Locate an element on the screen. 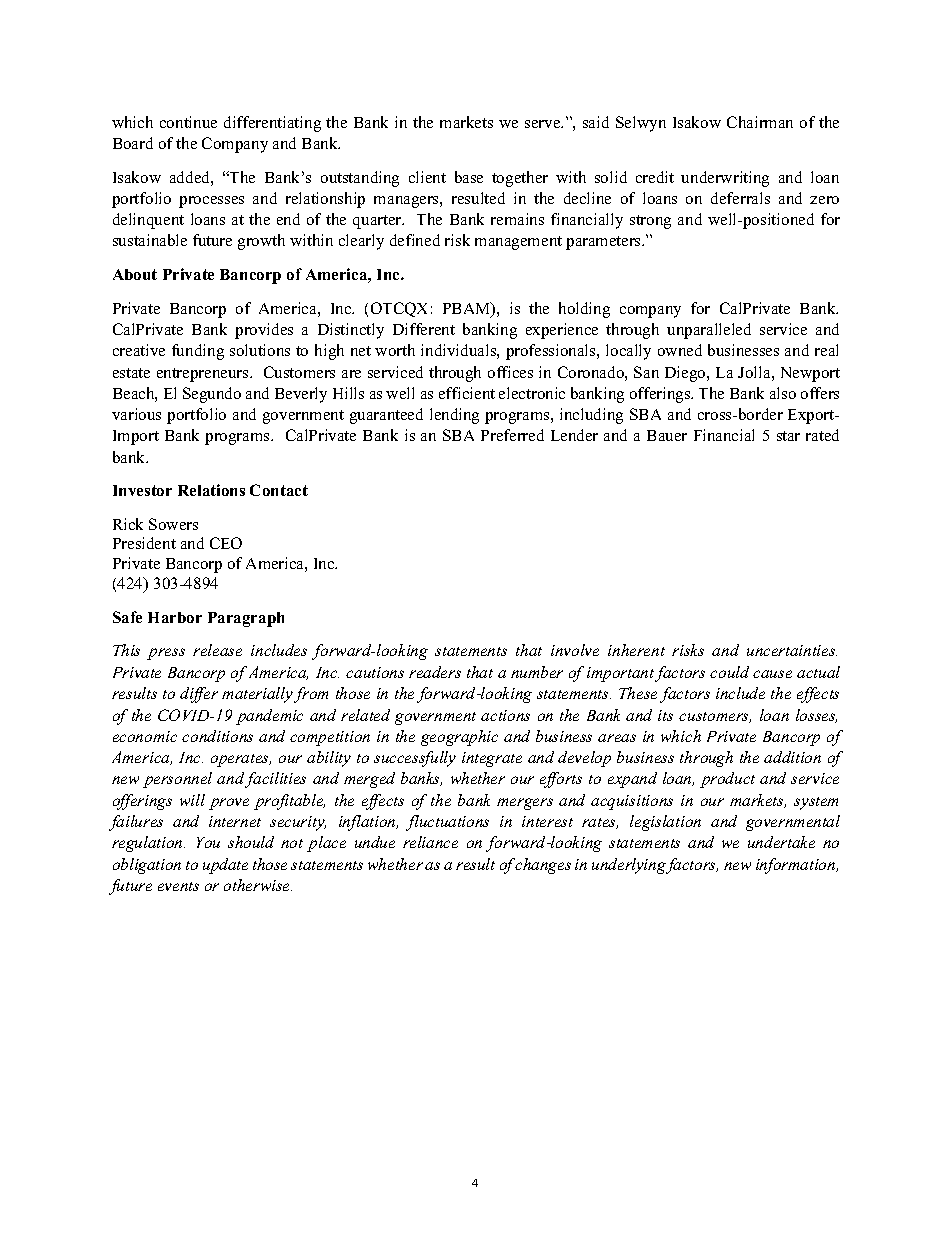 This screenshot has height=1233, width=952. continue is located at coordinates (188, 122).
